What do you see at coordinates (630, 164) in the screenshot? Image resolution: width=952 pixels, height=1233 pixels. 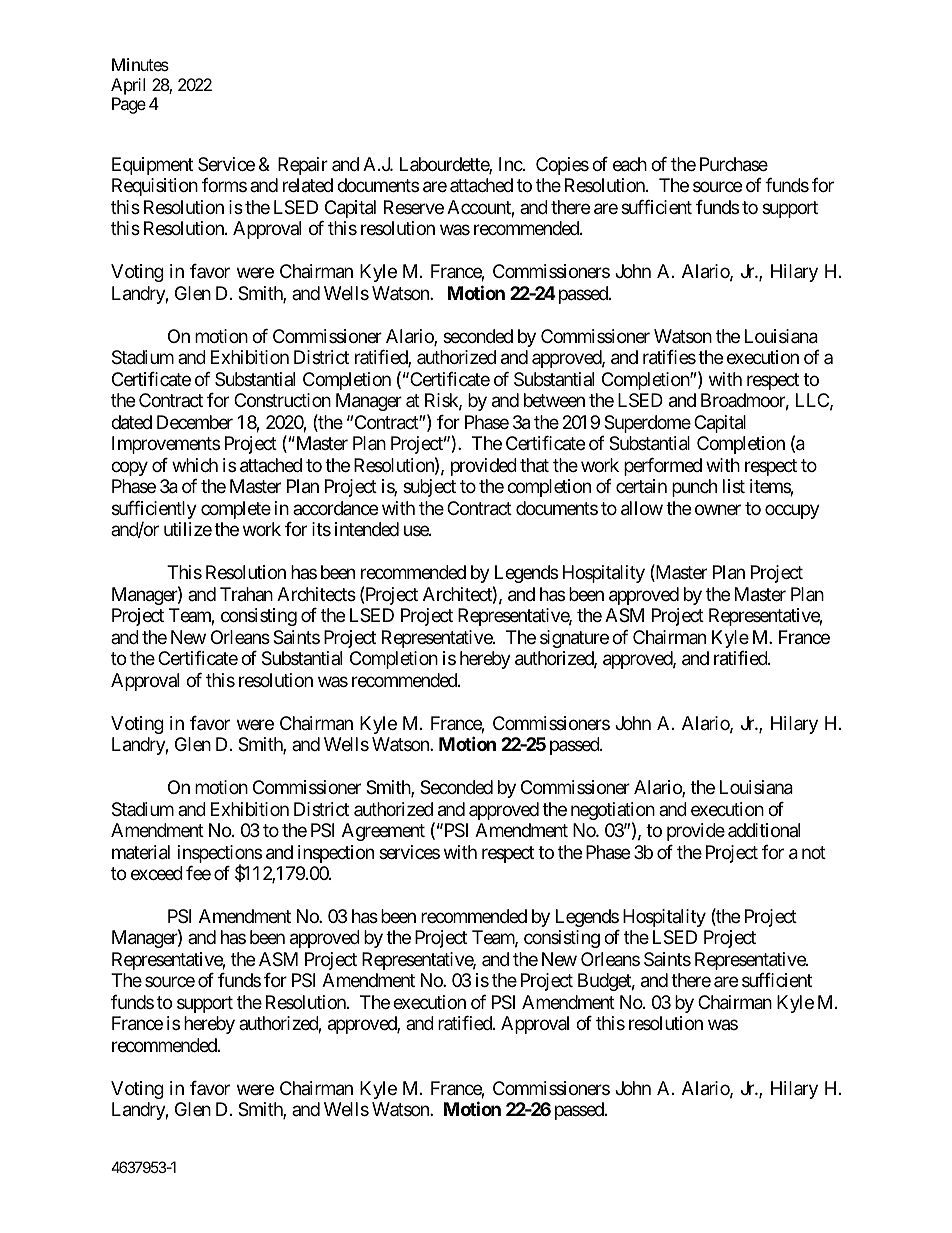 I see `each` at bounding box center [630, 164].
